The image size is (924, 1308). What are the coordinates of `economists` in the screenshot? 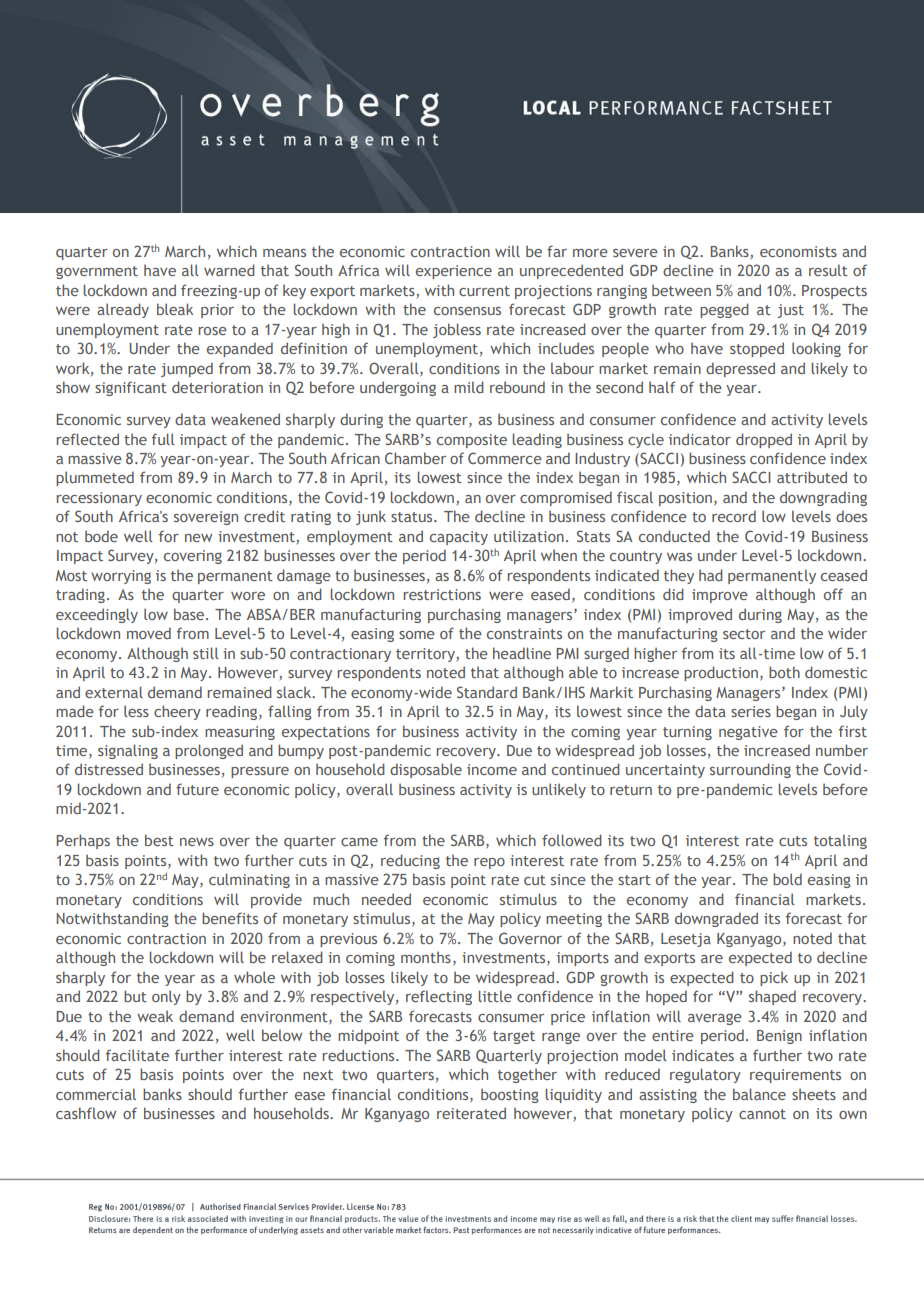 It's located at (798, 251).
